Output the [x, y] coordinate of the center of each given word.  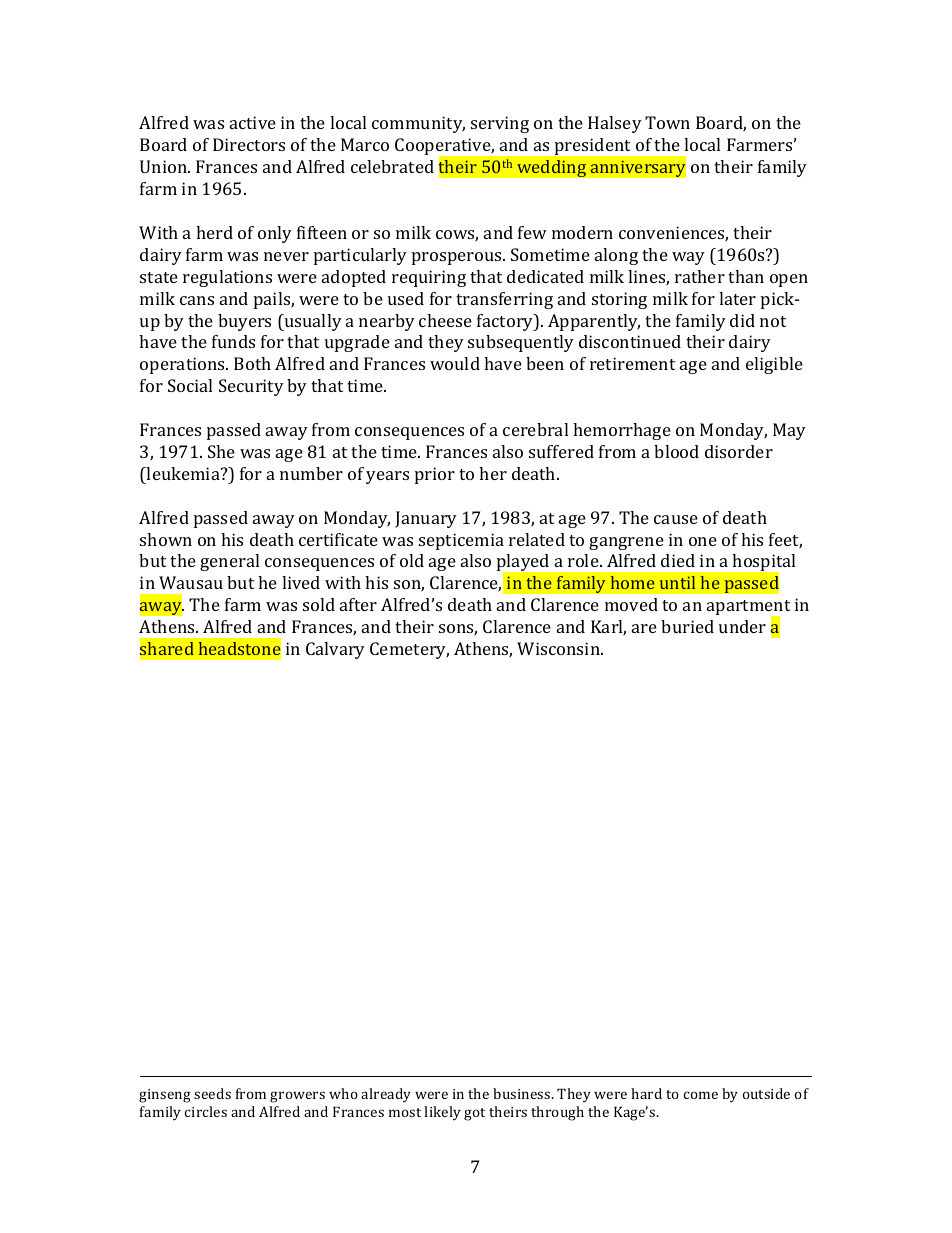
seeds [212, 1093]
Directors [249, 144]
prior [435, 475]
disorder [739, 451]
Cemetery [409, 650]
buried [687, 626]
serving [500, 124]
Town [667, 122]
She [221, 451]
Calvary [335, 650]
